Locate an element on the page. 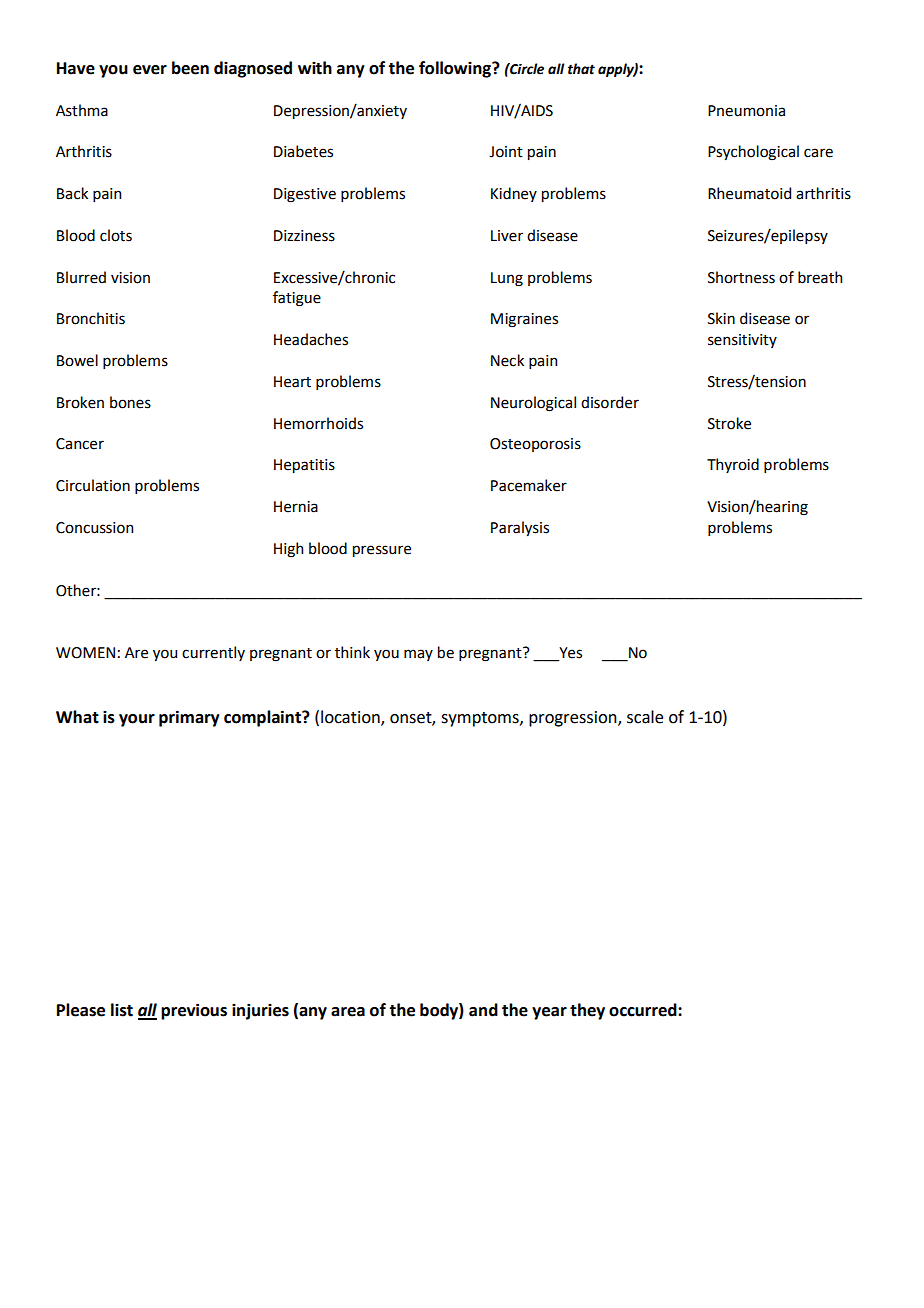 The image size is (924, 1308). ever is located at coordinates (150, 70).
